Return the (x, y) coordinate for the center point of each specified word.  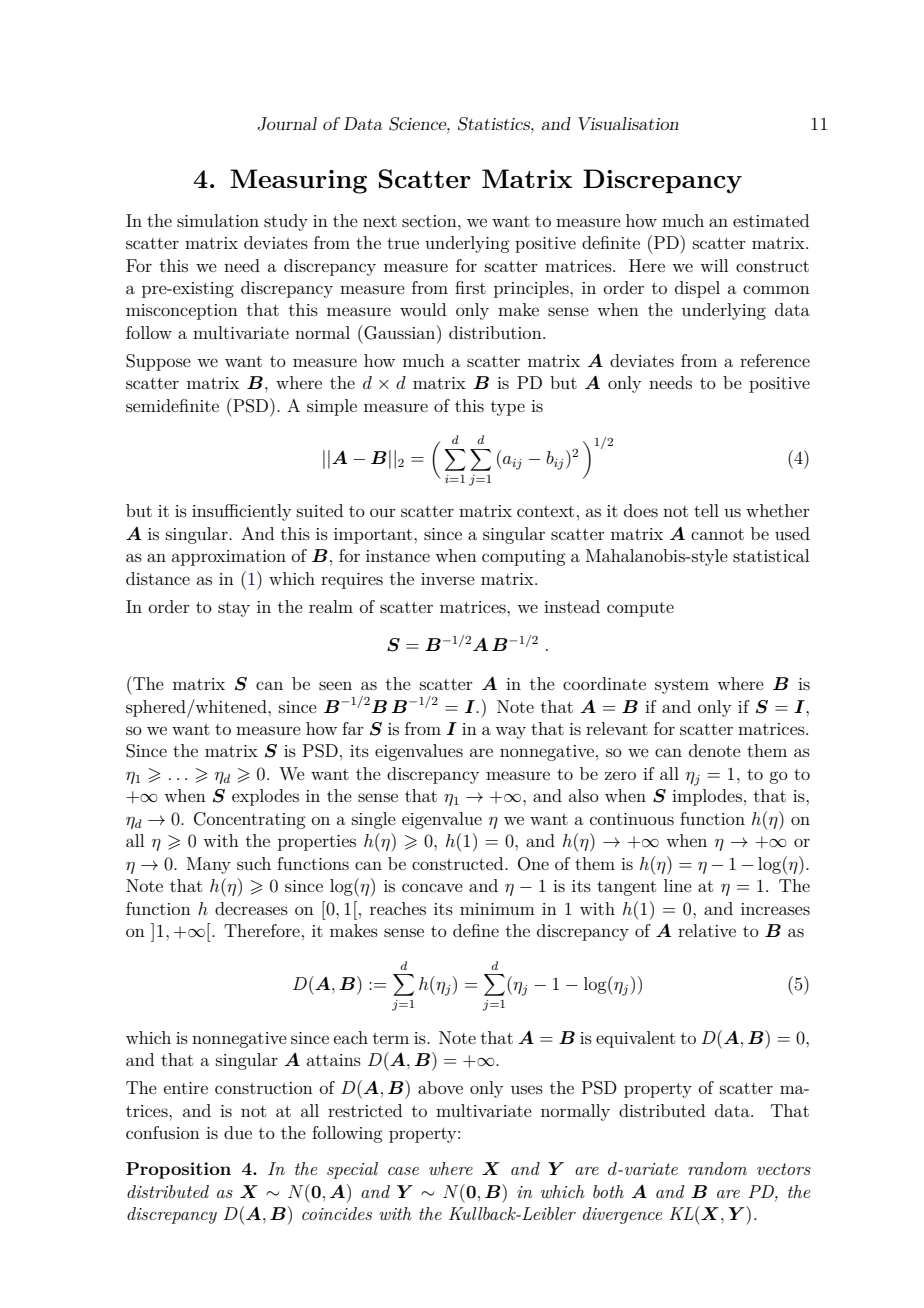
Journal (287, 124)
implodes (707, 797)
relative (707, 930)
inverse (448, 579)
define (476, 930)
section (430, 221)
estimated (771, 220)
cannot (717, 534)
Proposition (178, 1170)
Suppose (158, 362)
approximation (229, 558)
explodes (265, 797)
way (510, 732)
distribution (496, 332)
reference (775, 360)
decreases (251, 908)
